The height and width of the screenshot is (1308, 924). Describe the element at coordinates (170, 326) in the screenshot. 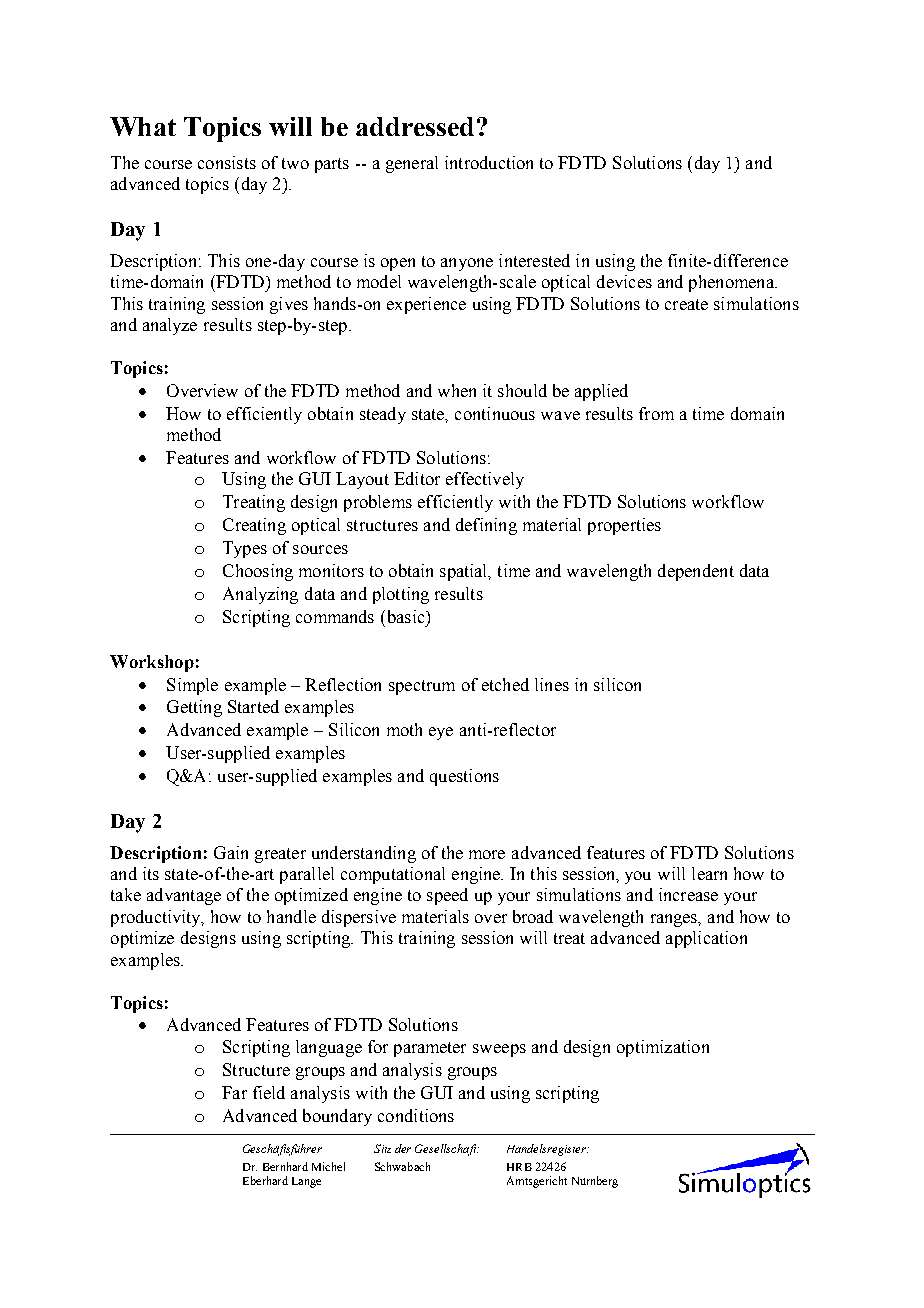

I see `analyze` at that location.
